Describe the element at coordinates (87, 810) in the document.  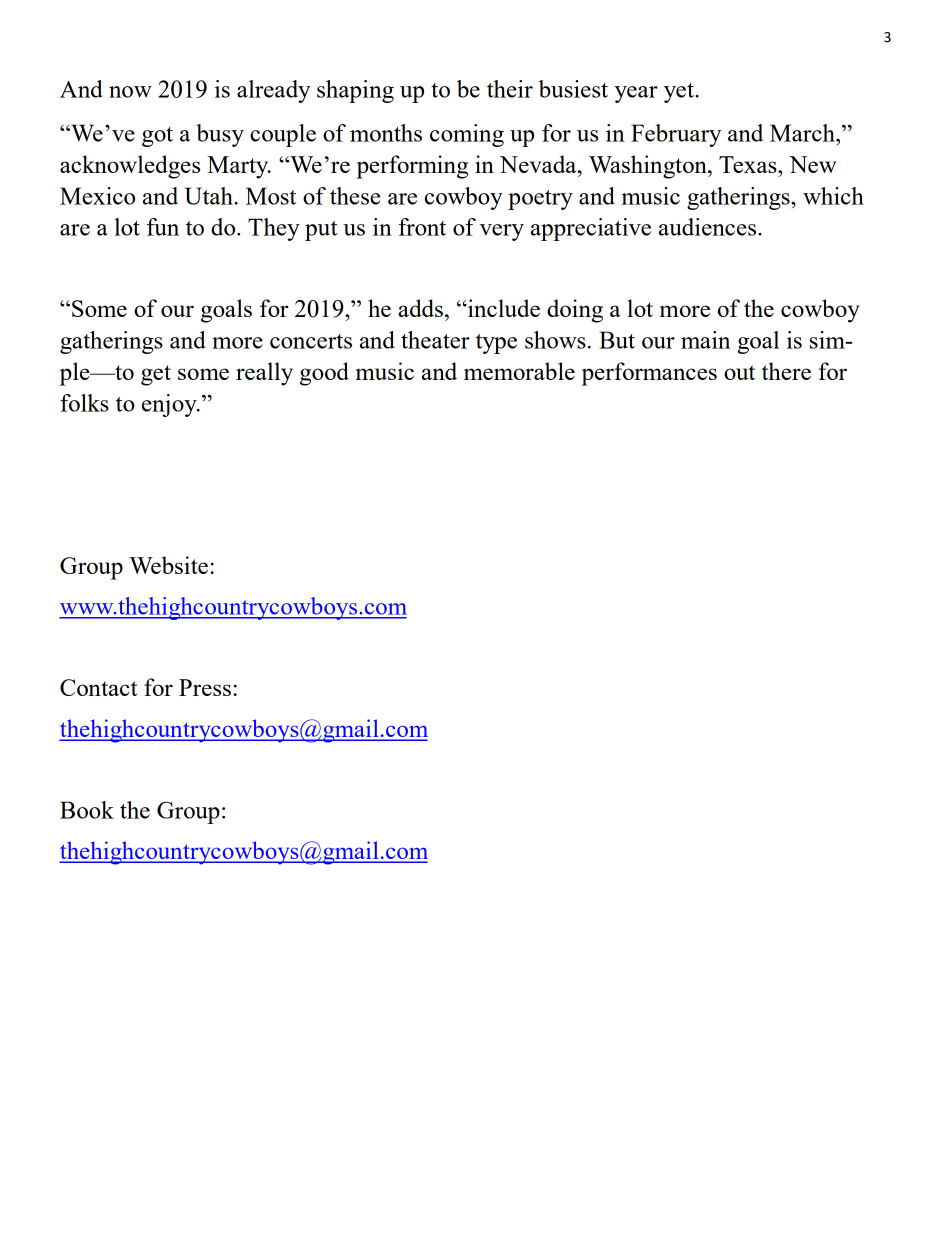
I see `Book` at that location.
